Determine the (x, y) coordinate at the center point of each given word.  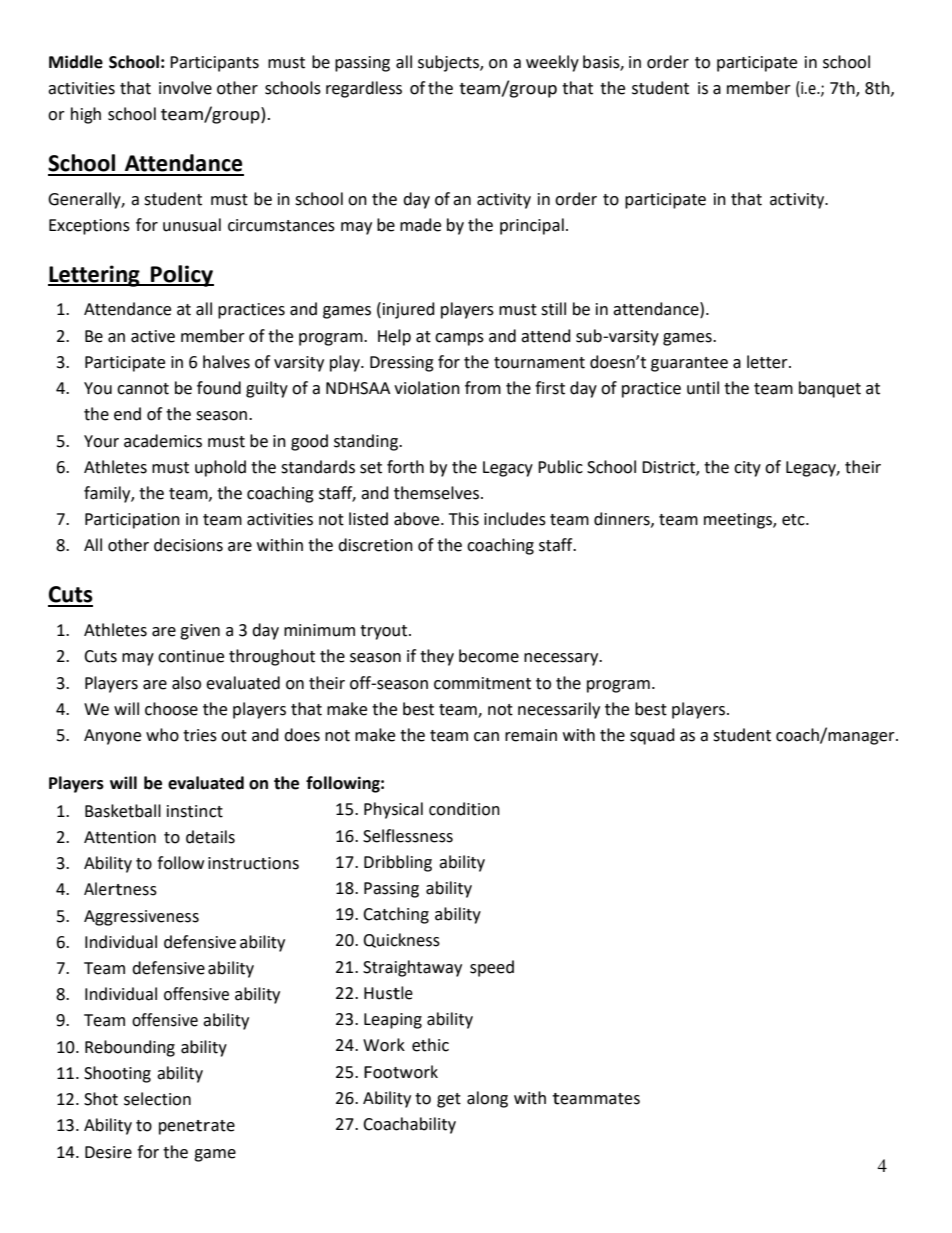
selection (157, 1099)
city (747, 469)
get (449, 1100)
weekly (552, 63)
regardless (364, 89)
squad (652, 736)
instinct (195, 811)
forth (405, 467)
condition (464, 809)
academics (163, 441)
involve (185, 88)
